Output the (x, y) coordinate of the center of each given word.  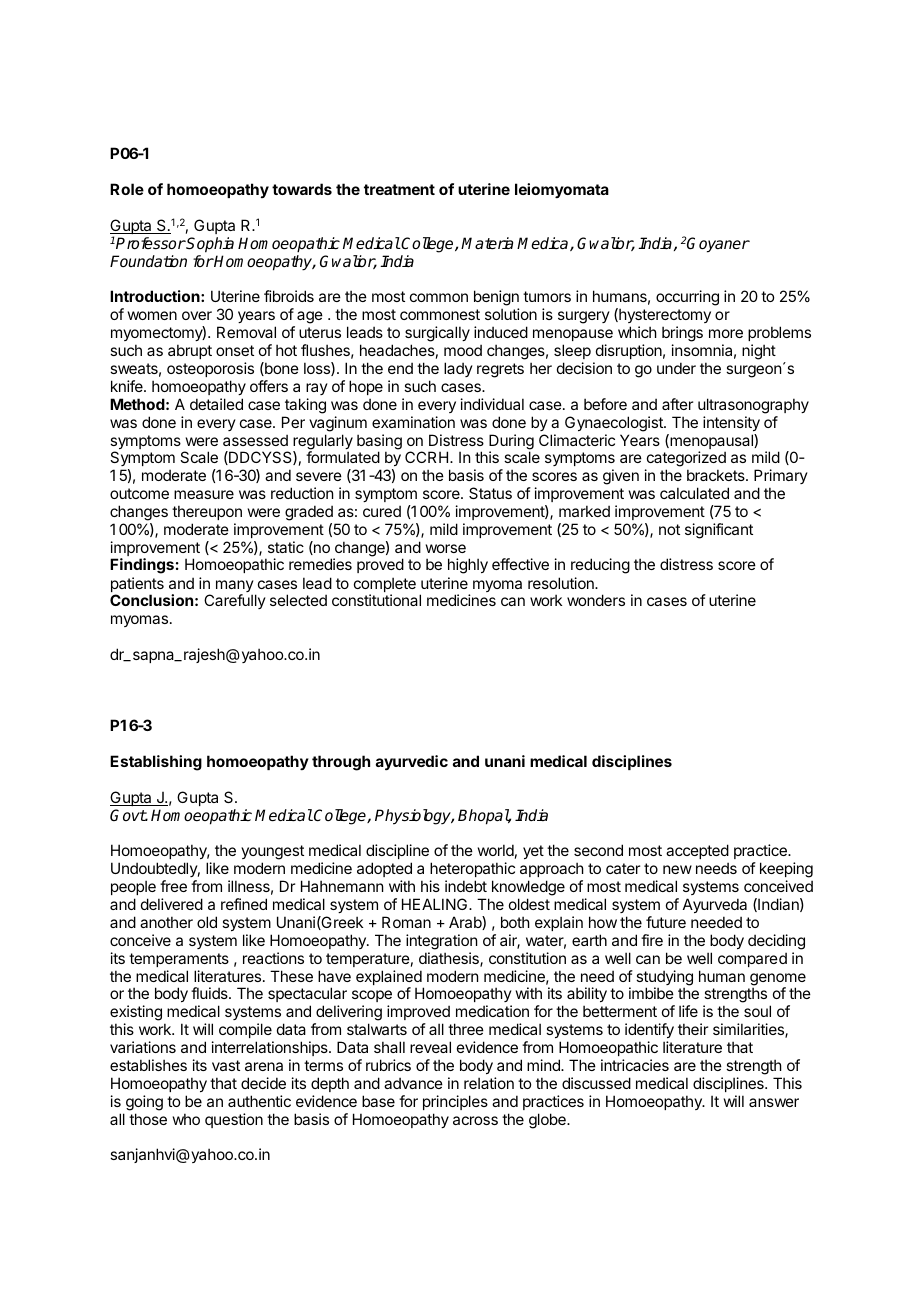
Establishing (156, 763)
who (186, 1119)
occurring (687, 298)
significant (719, 531)
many (235, 587)
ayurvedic (412, 762)
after (677, 404)
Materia (487, 243)
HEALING (436, 904)
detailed (216, 404)
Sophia (209, 245)
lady (458, 369)
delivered (172, 904)
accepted (697, 853)
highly (468, 566)
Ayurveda (715, 905)
